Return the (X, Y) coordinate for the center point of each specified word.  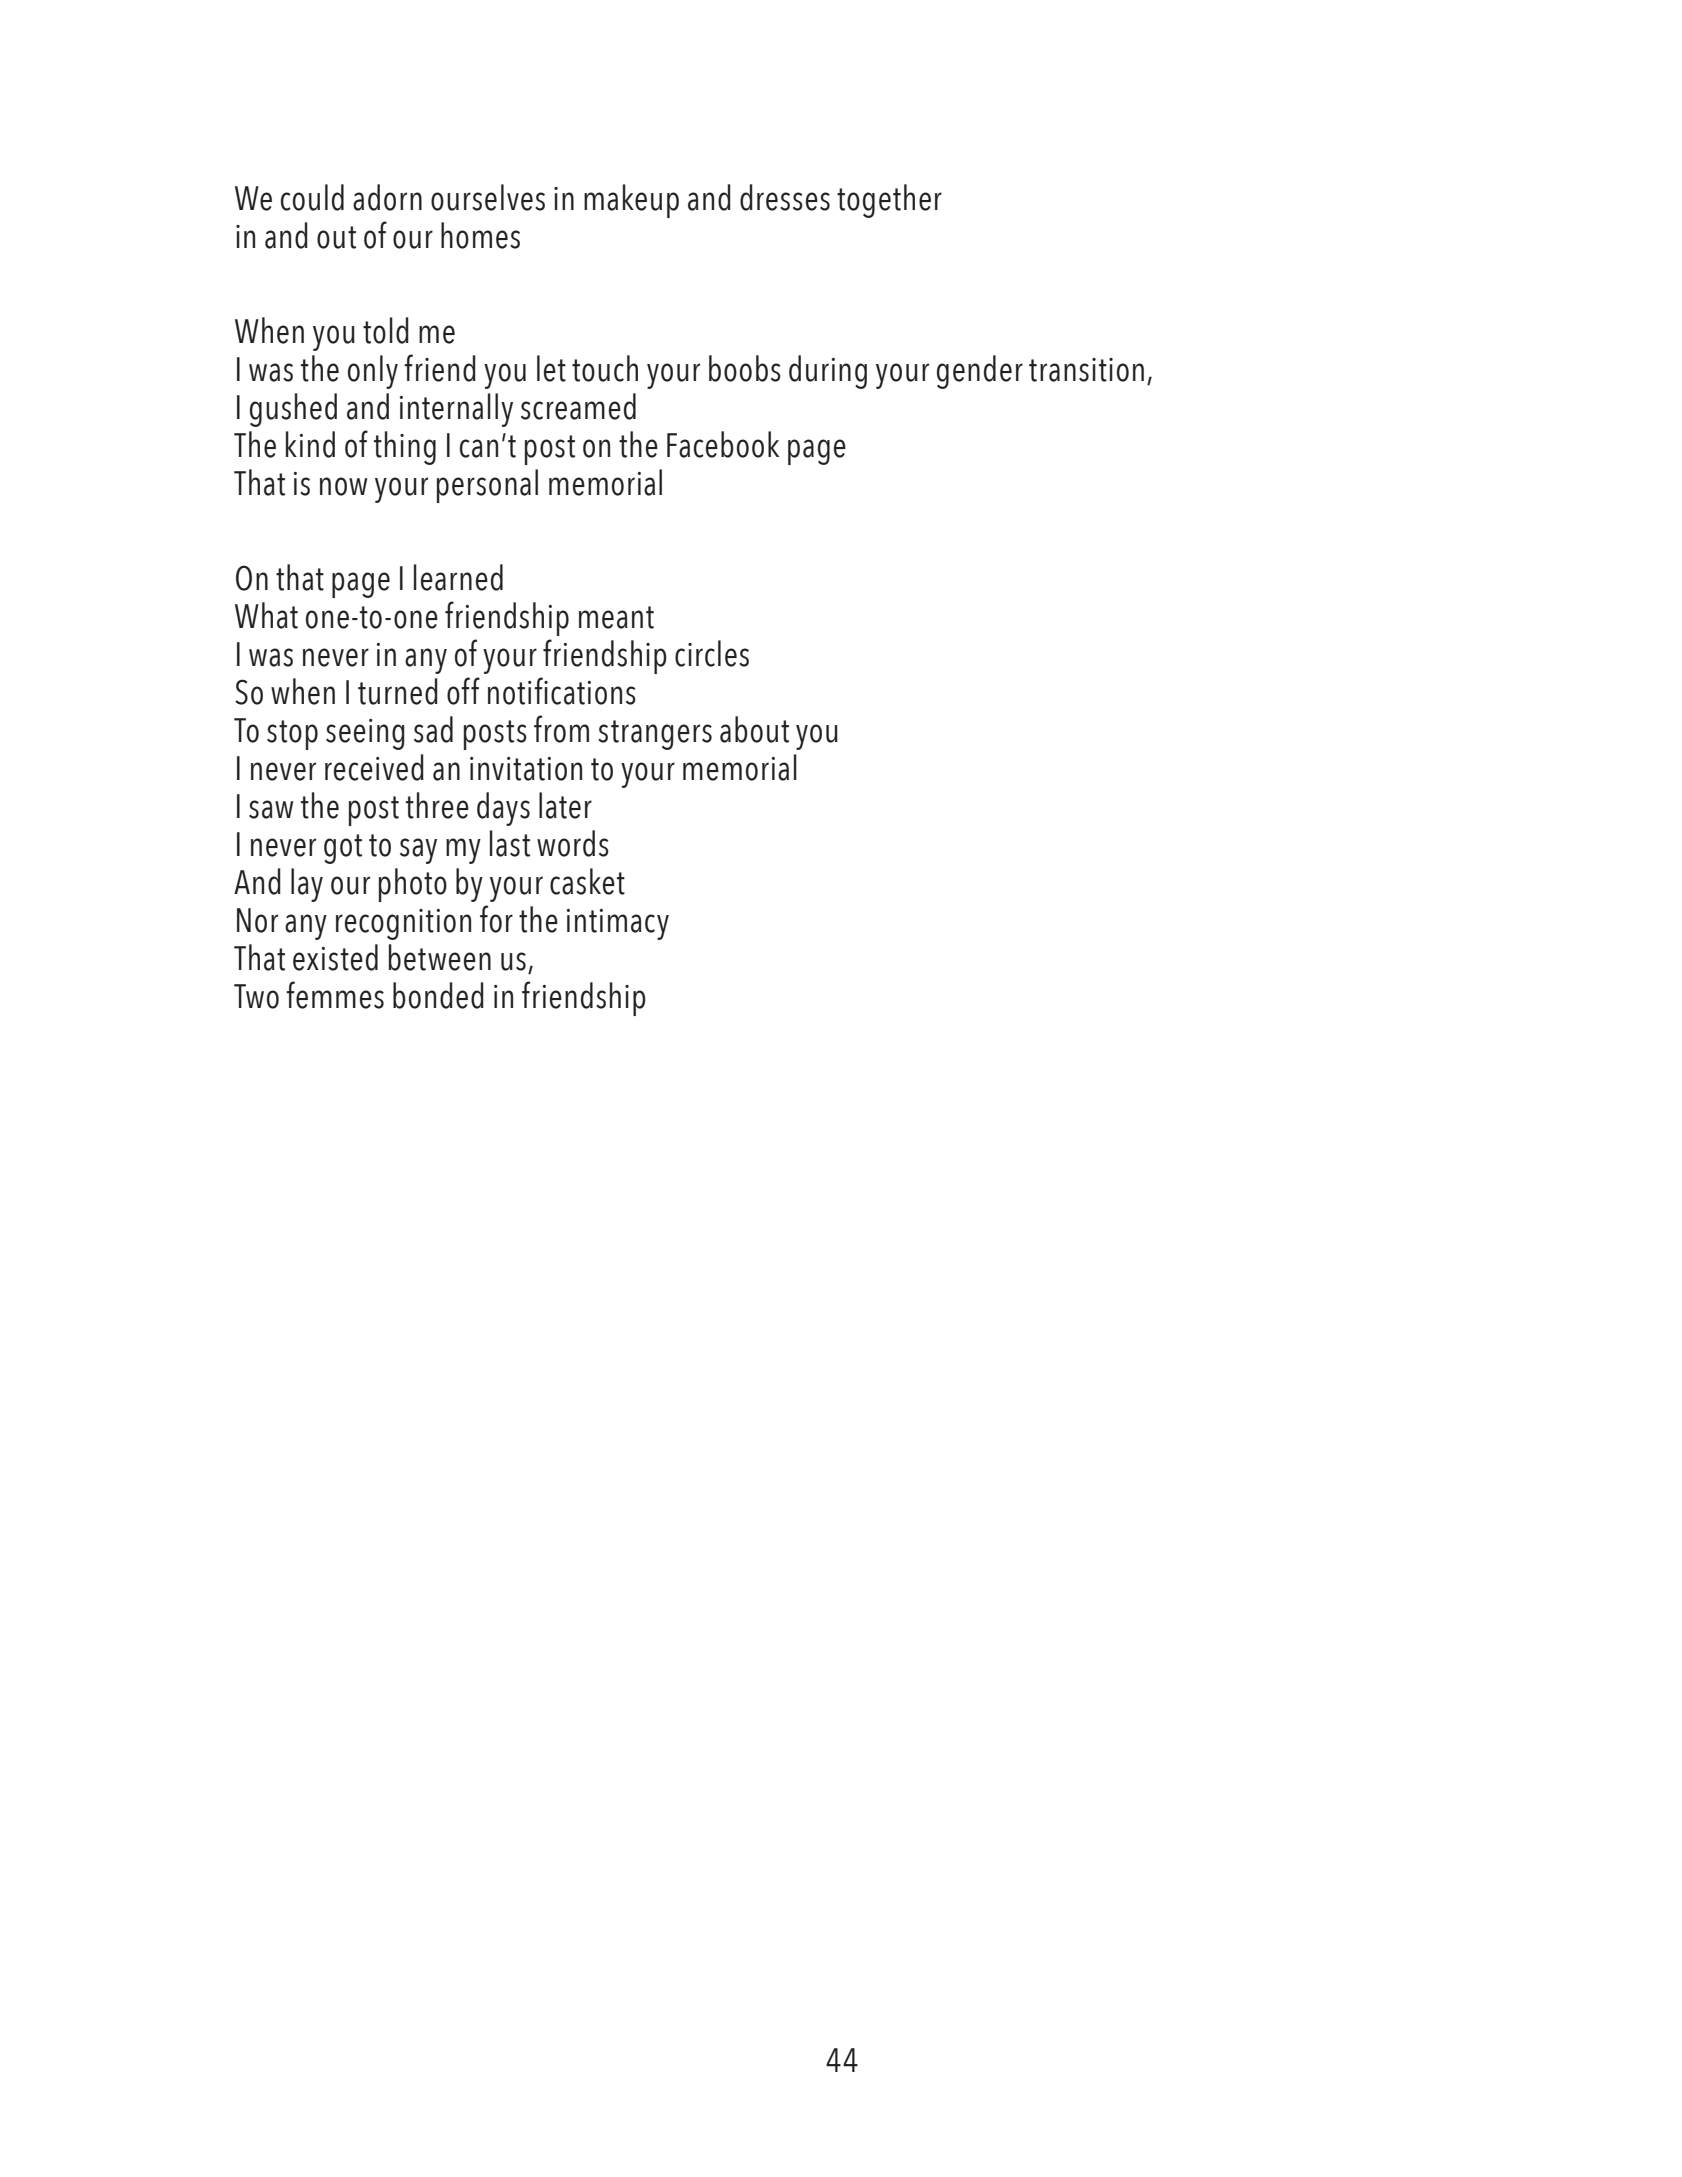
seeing (365, 734)
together (889, 201)
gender (980, 372)
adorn (387, 197)
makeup (631, 201)
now (343, 486)
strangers (655, 735)
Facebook (723, 444)
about (754, 729)
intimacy (618, 924)
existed (335, 957)
